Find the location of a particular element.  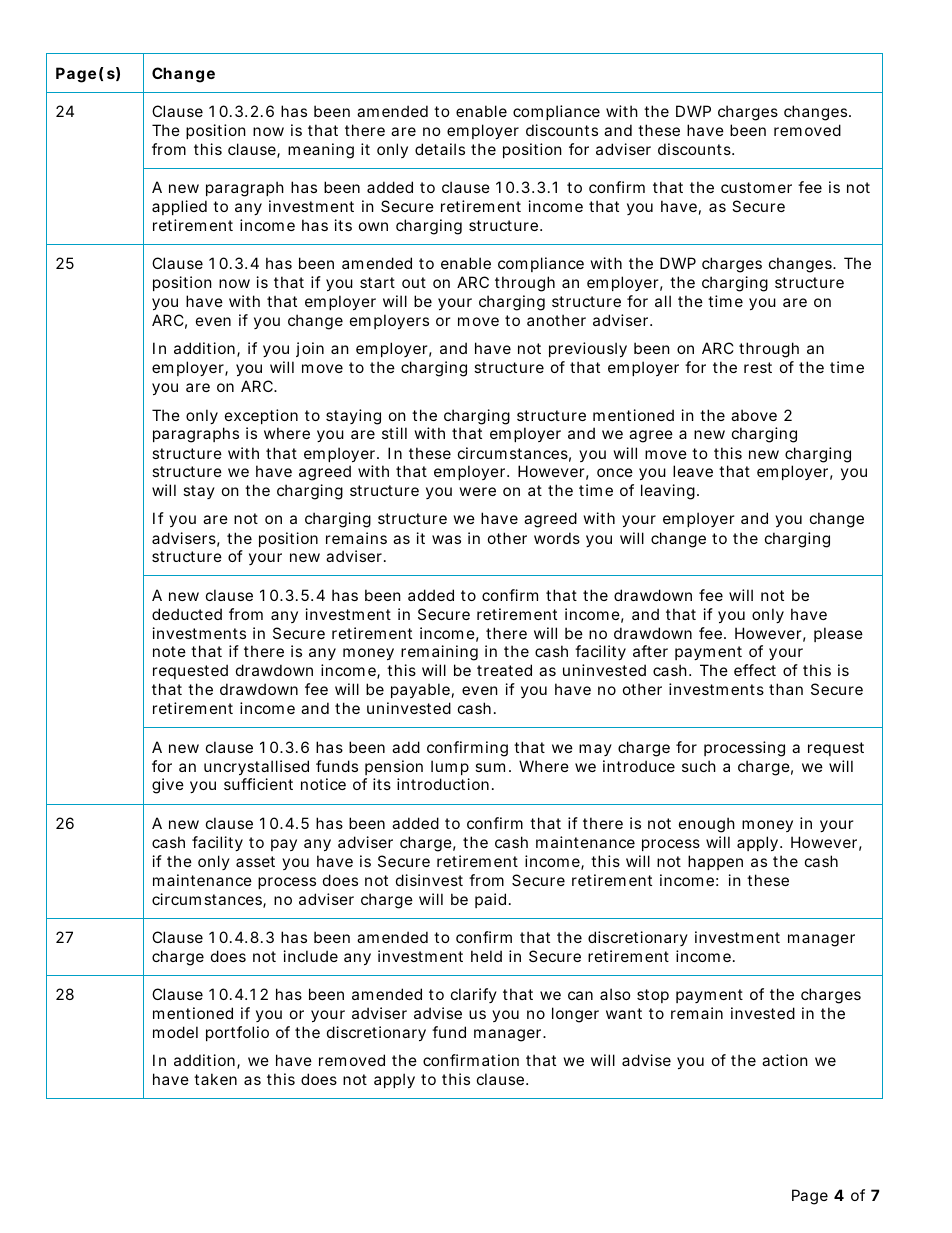

sufficient is located at coordinates (258, 784).
